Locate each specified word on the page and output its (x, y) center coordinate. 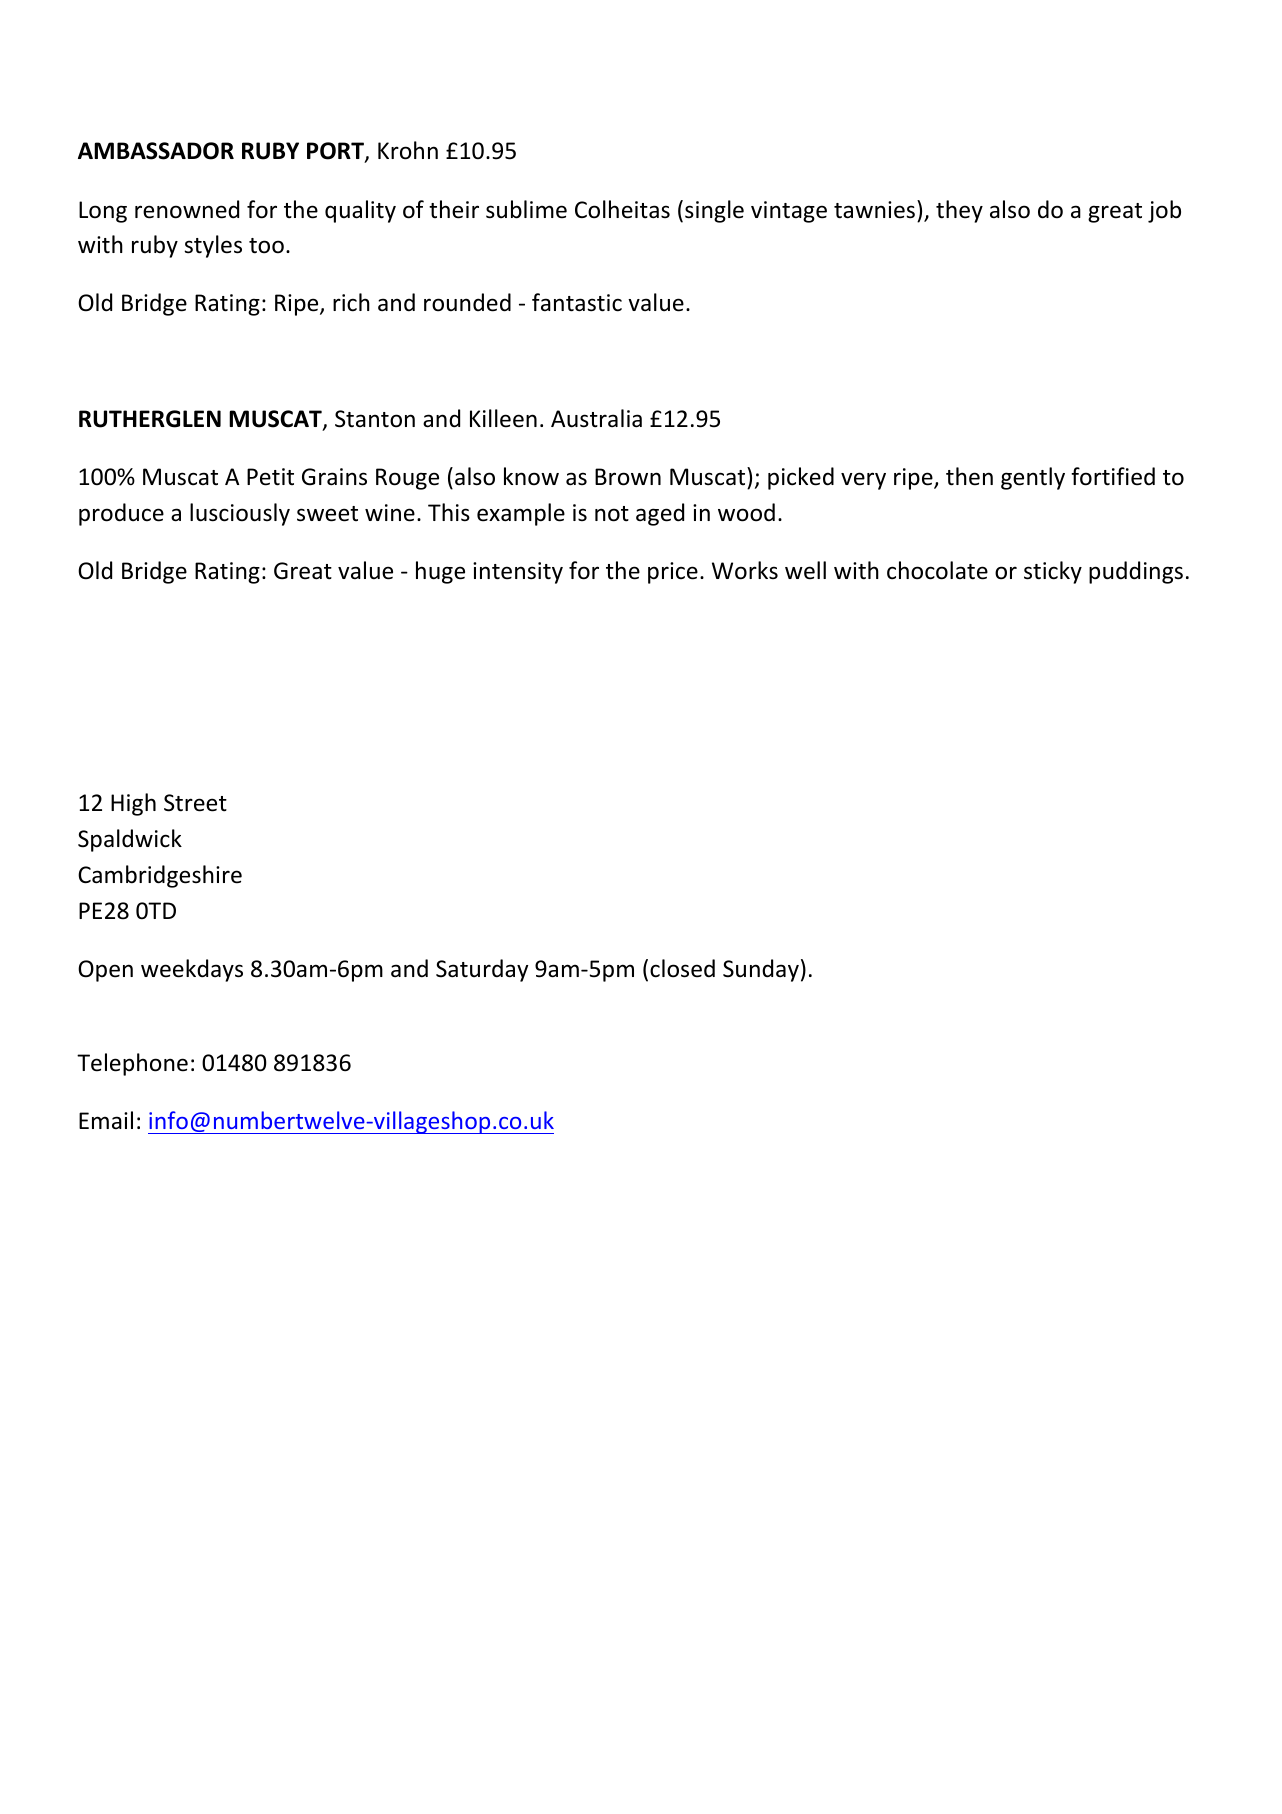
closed (682, 968)
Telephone (132, 1064)
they (959, 211)
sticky (1053, 572)
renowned (187, 209)
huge (440, 572)
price (673, 573)
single (714, 211)
